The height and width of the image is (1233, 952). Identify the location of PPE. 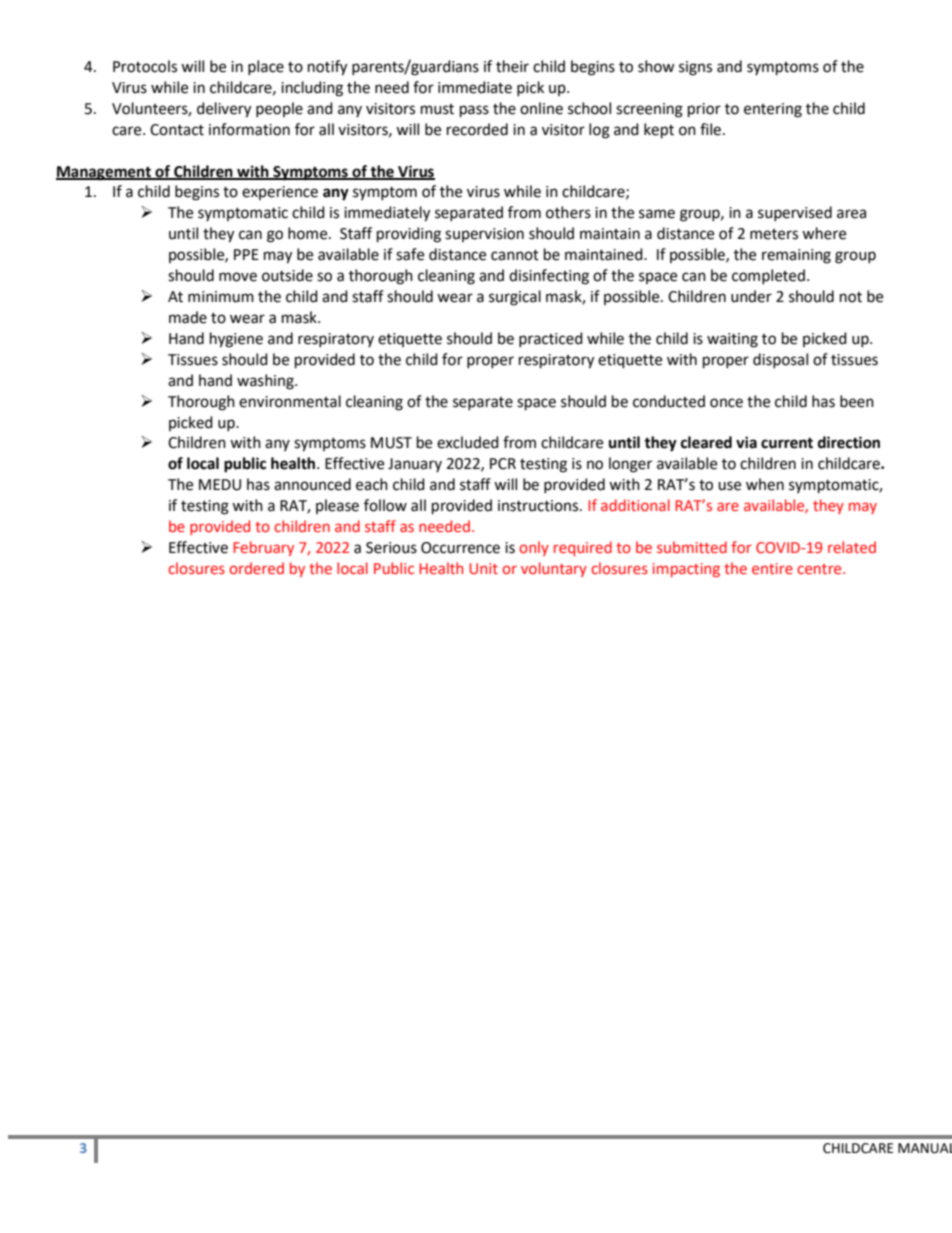
(246, 254).
